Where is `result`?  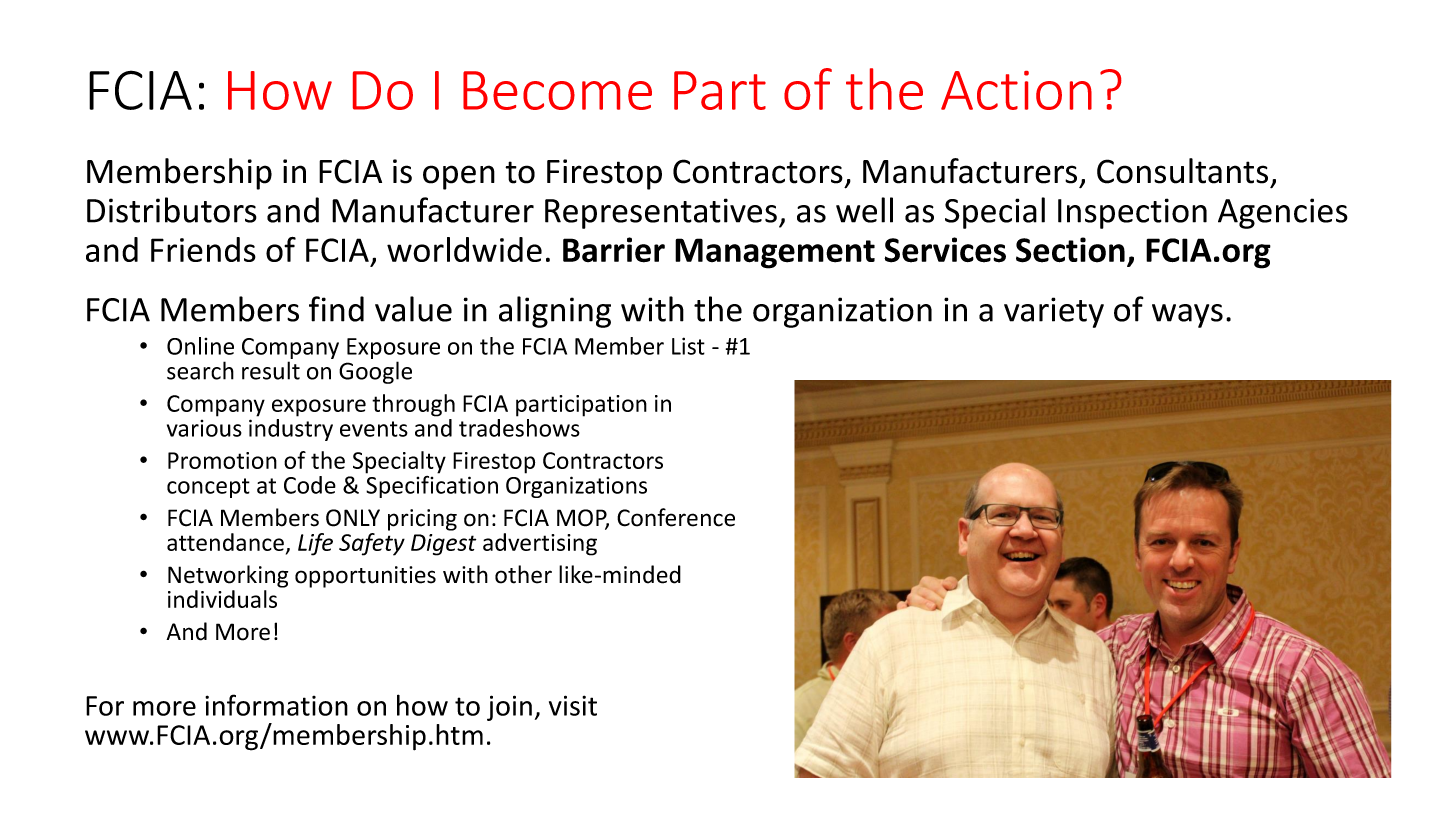 result is located at coordinates (271, 370).
